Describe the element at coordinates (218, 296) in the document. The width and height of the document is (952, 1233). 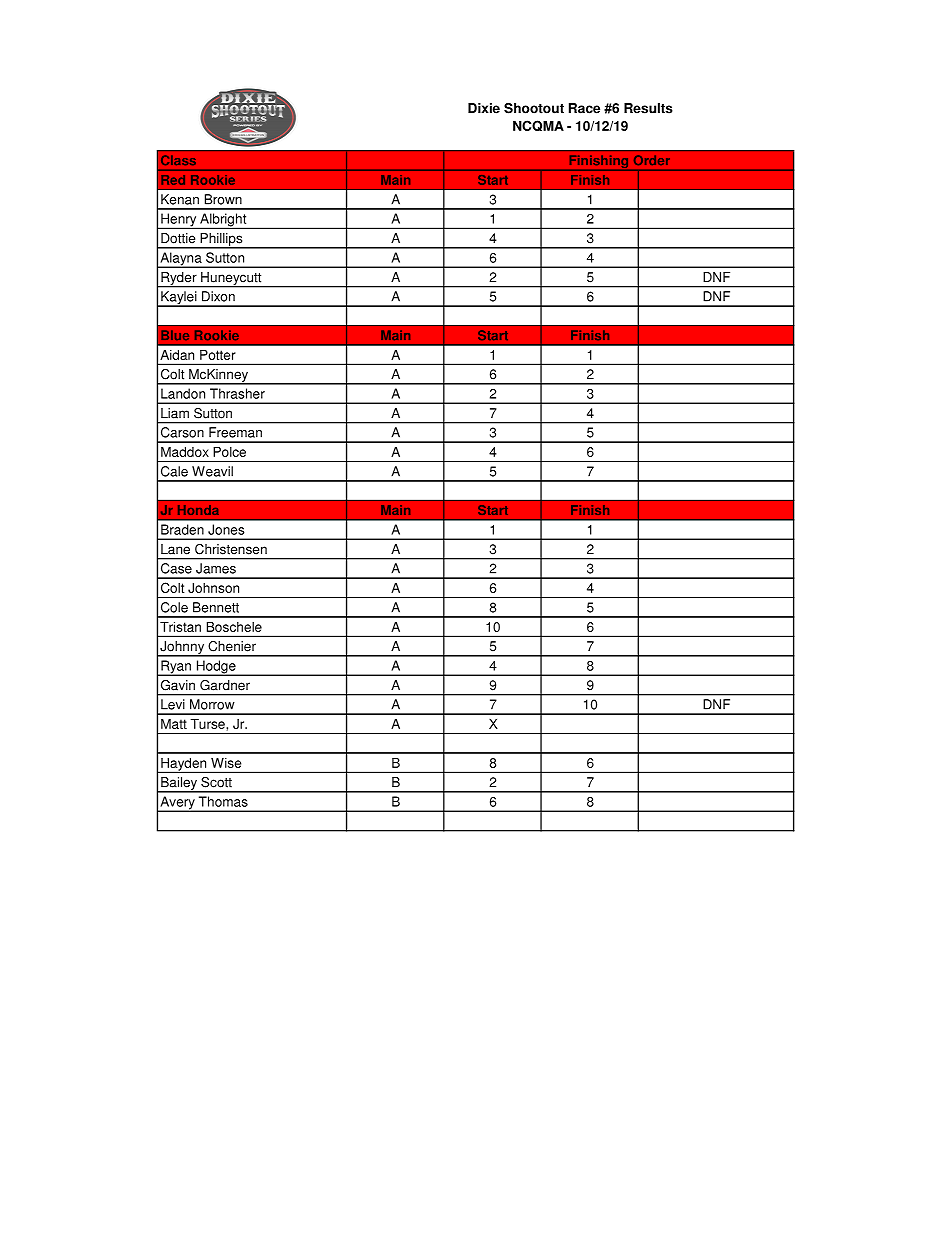
I see `Dixon` at that location.
